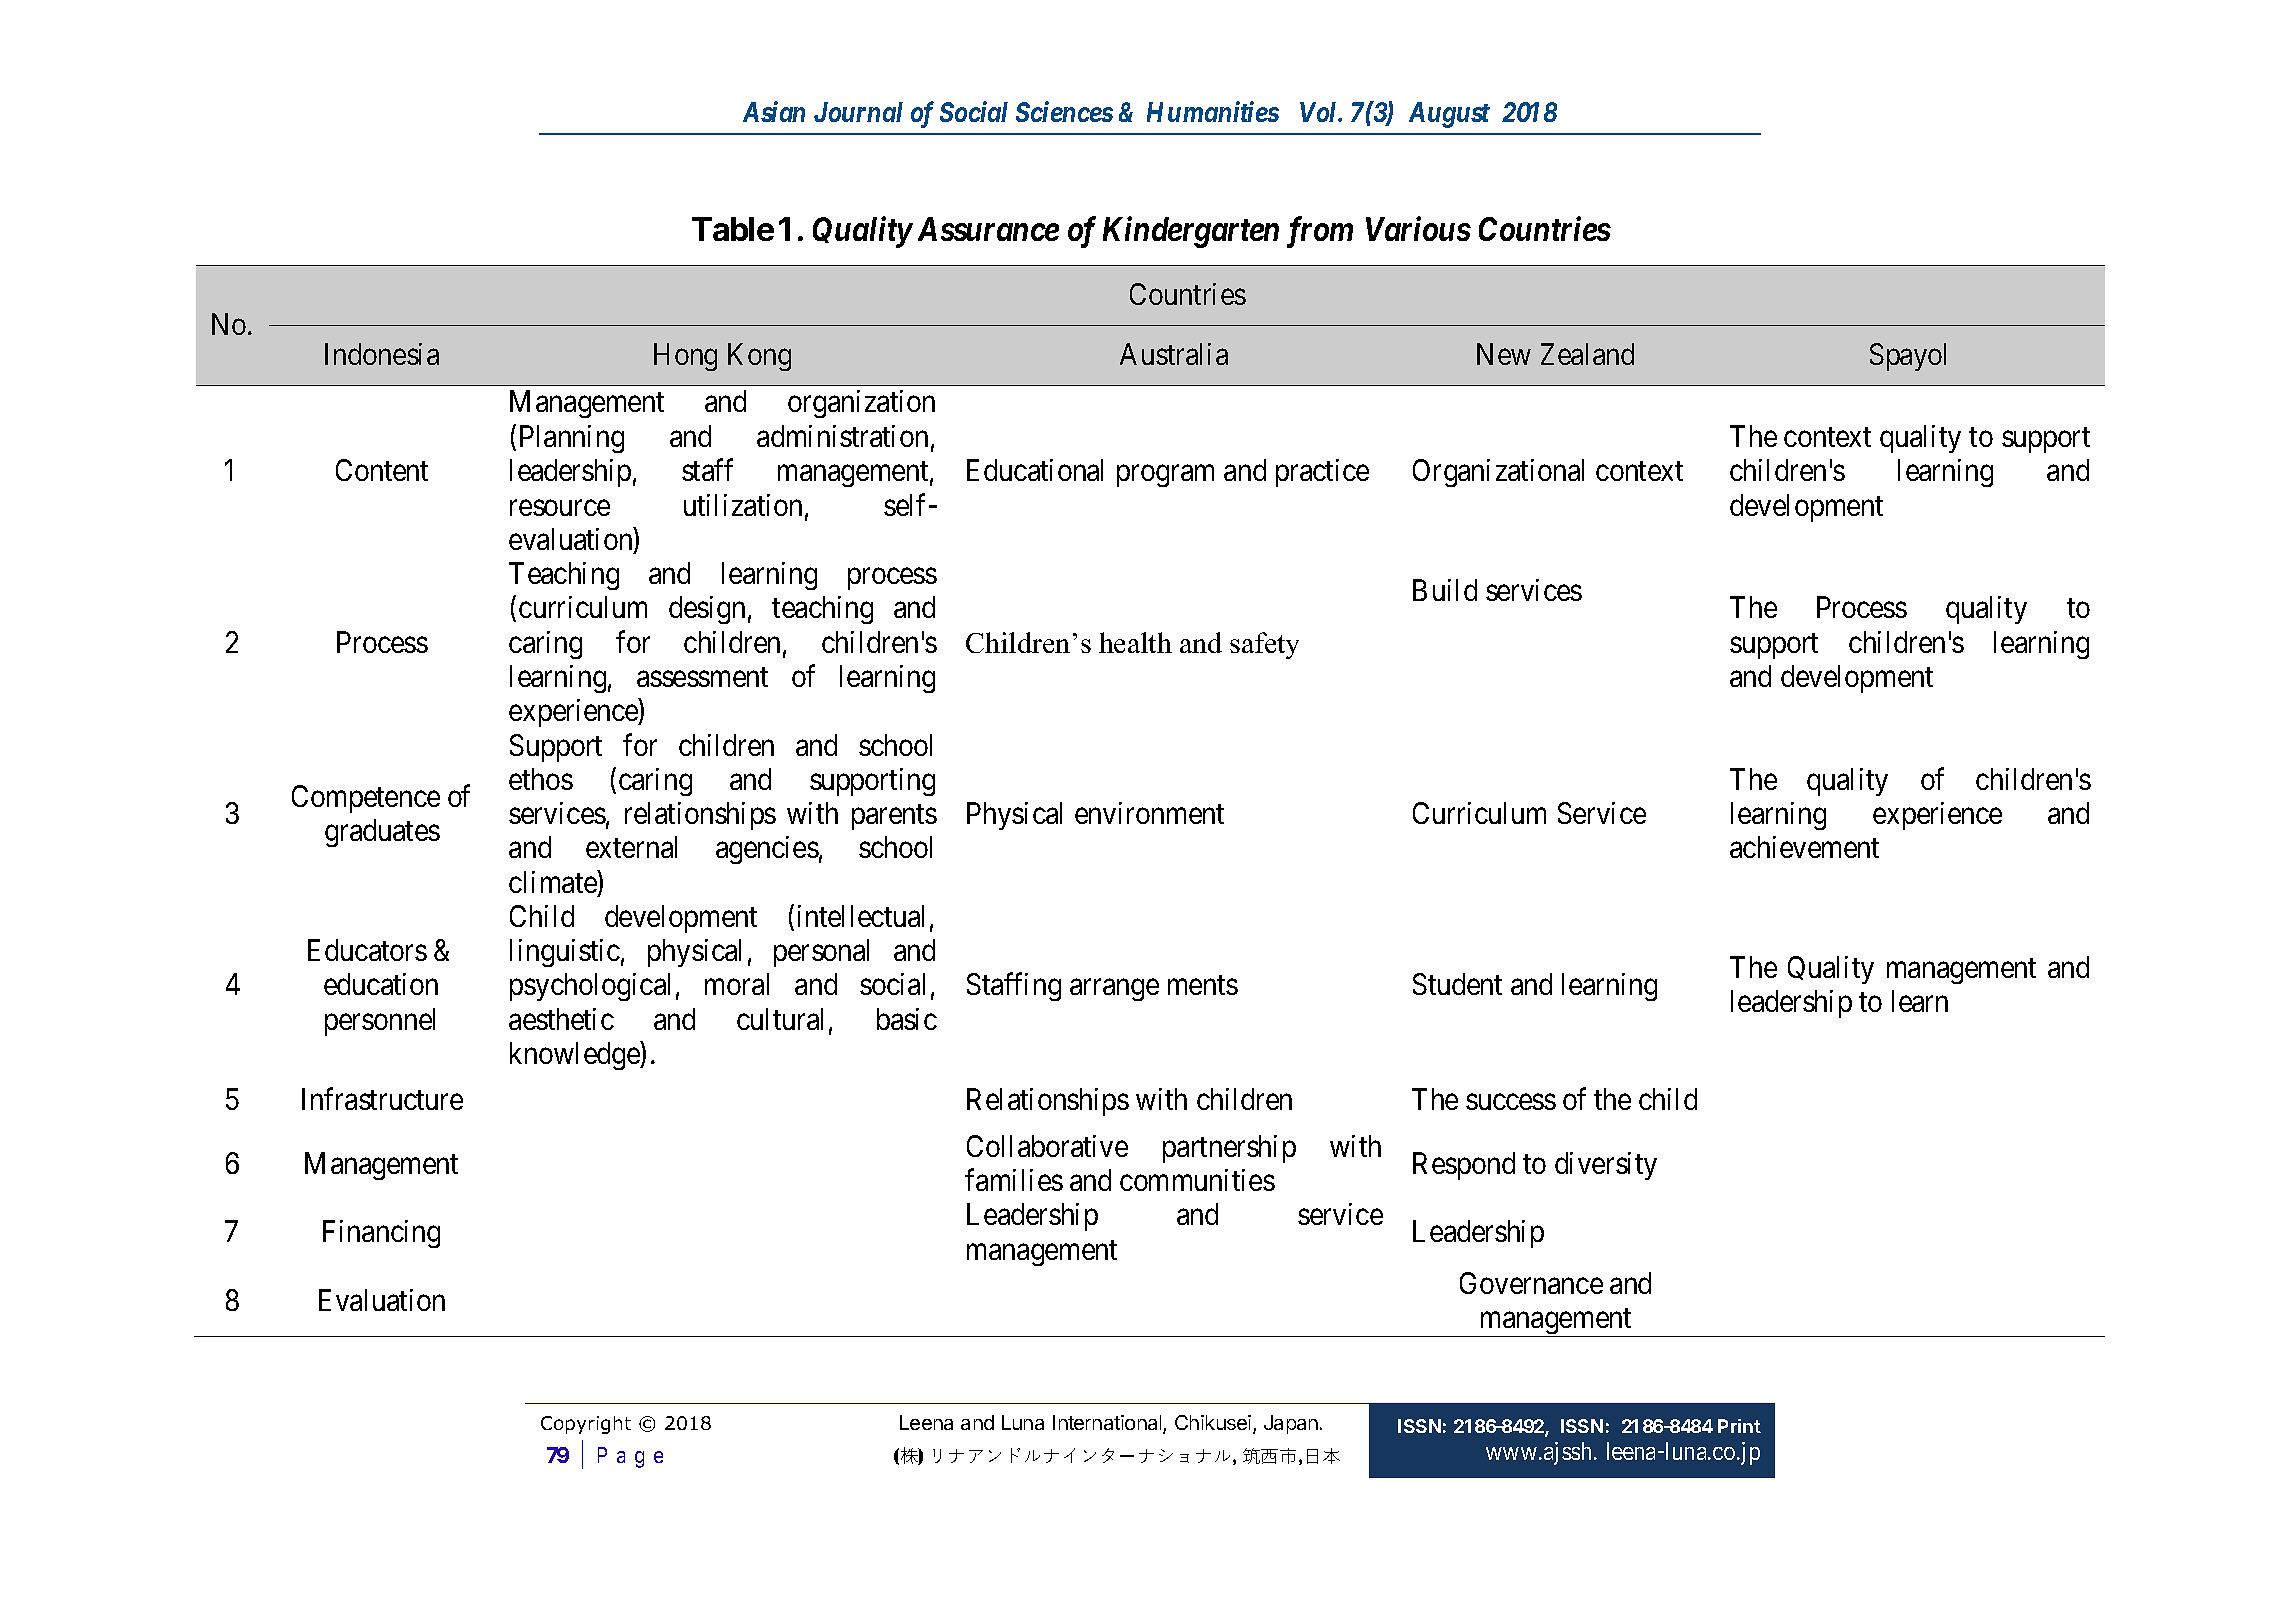  I want to click on Assurance, so click(988, 229).
